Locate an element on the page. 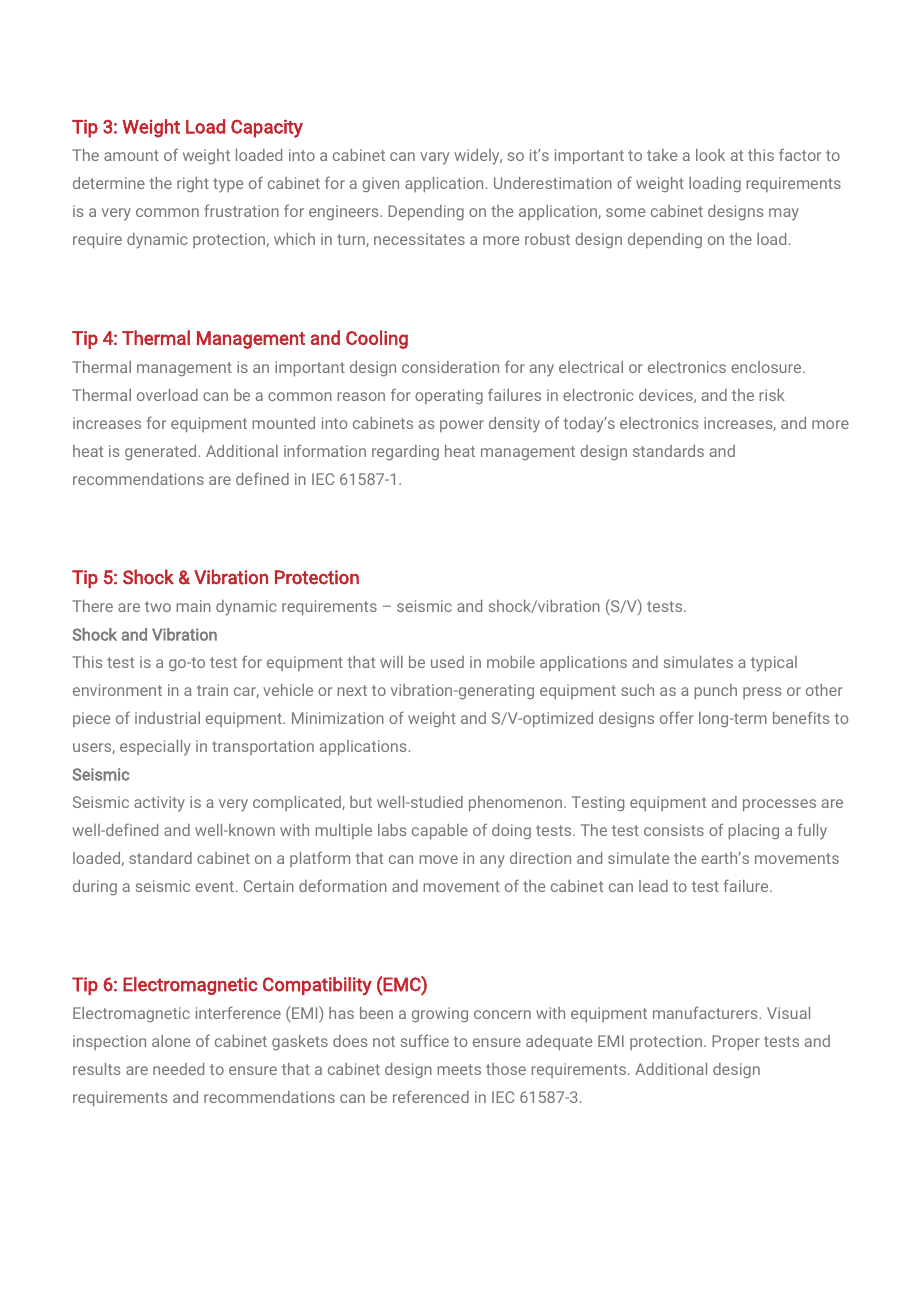 Image resolution: width=924 pixels, height=1308 pixels. needed is located at coordinates (178, 1069).
